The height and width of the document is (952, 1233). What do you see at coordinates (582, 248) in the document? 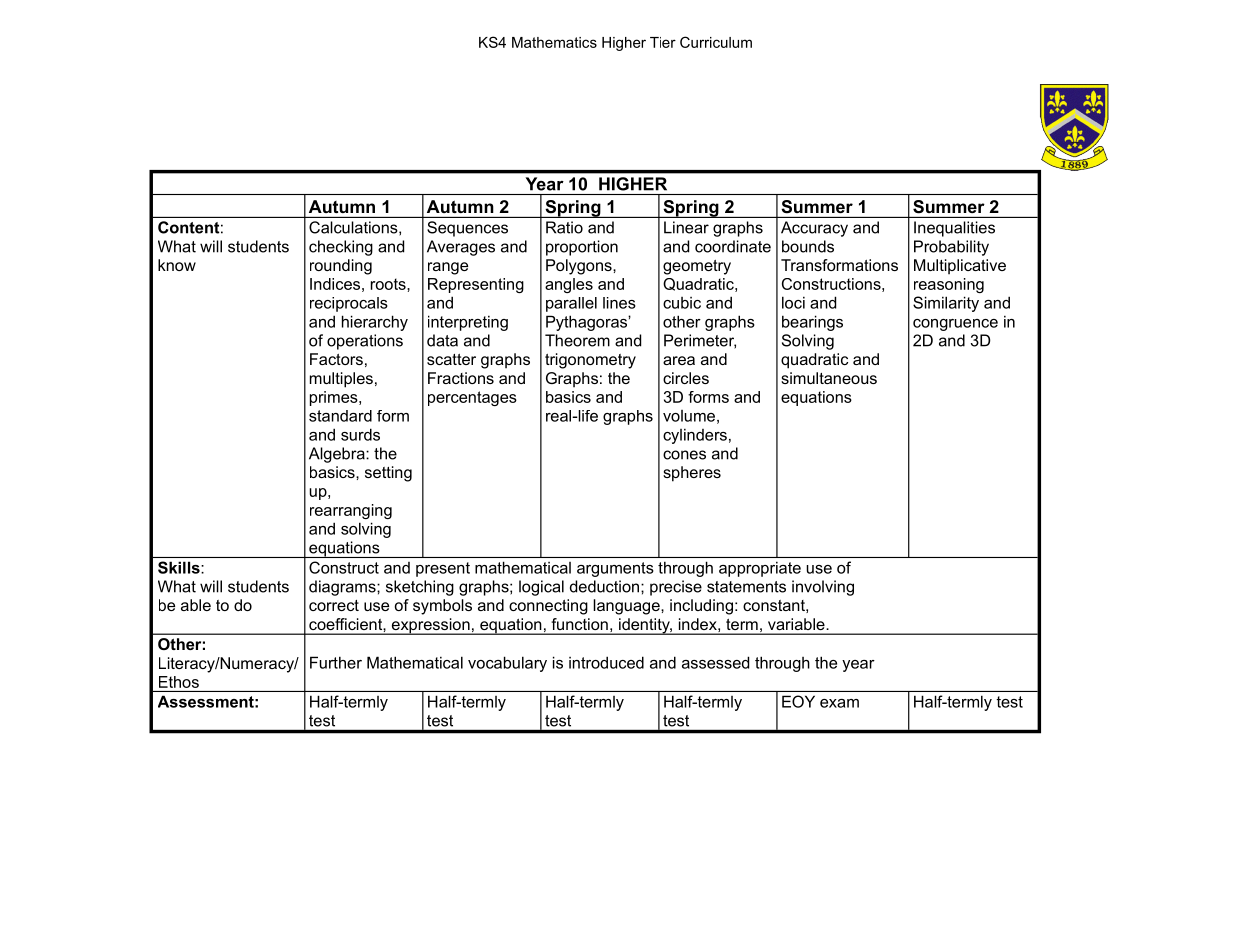
I see `proportion` at bounding box center [582, 248].
